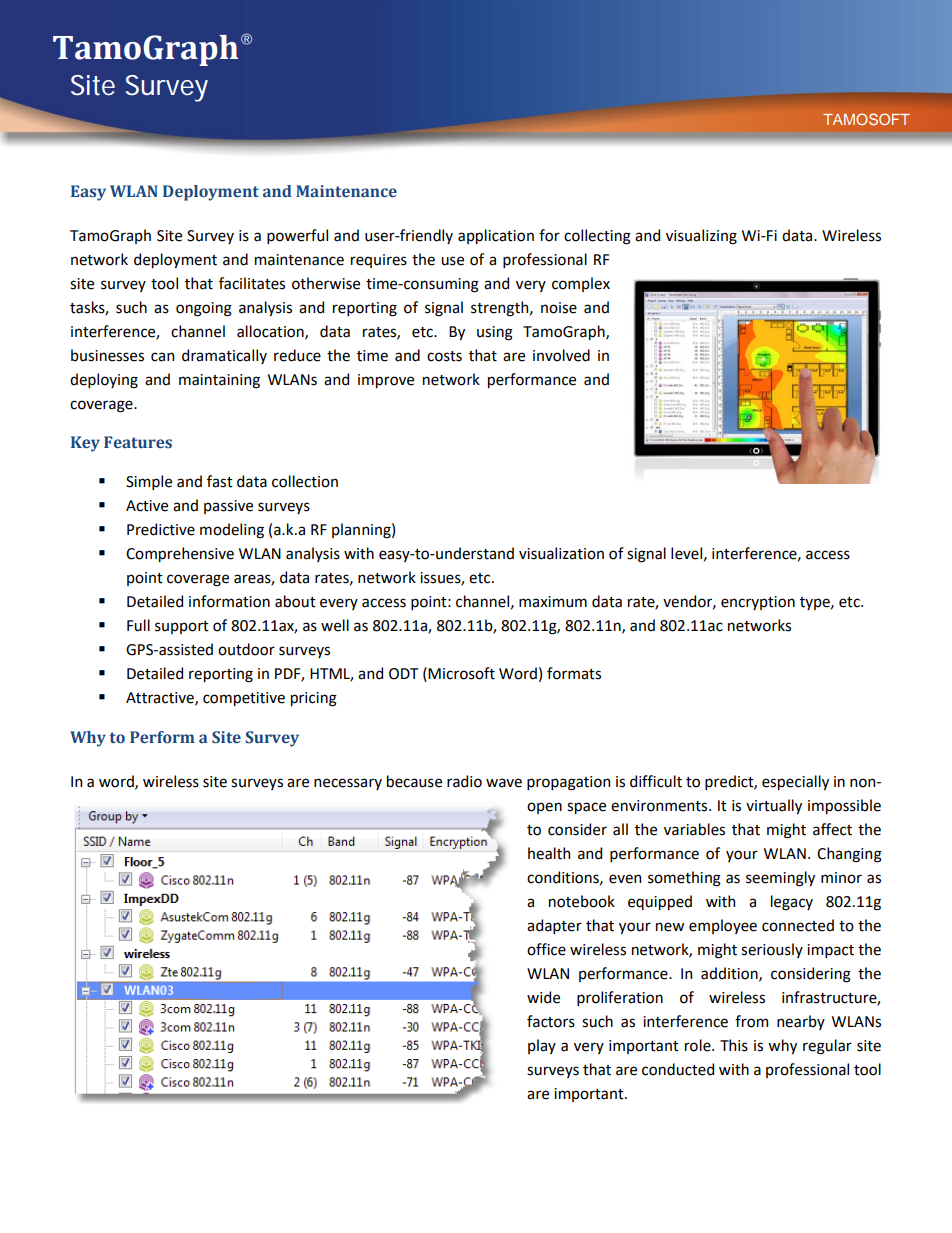  Describe the element at coordinates (252, 283) in the image. I see `facilitates` at that location.
